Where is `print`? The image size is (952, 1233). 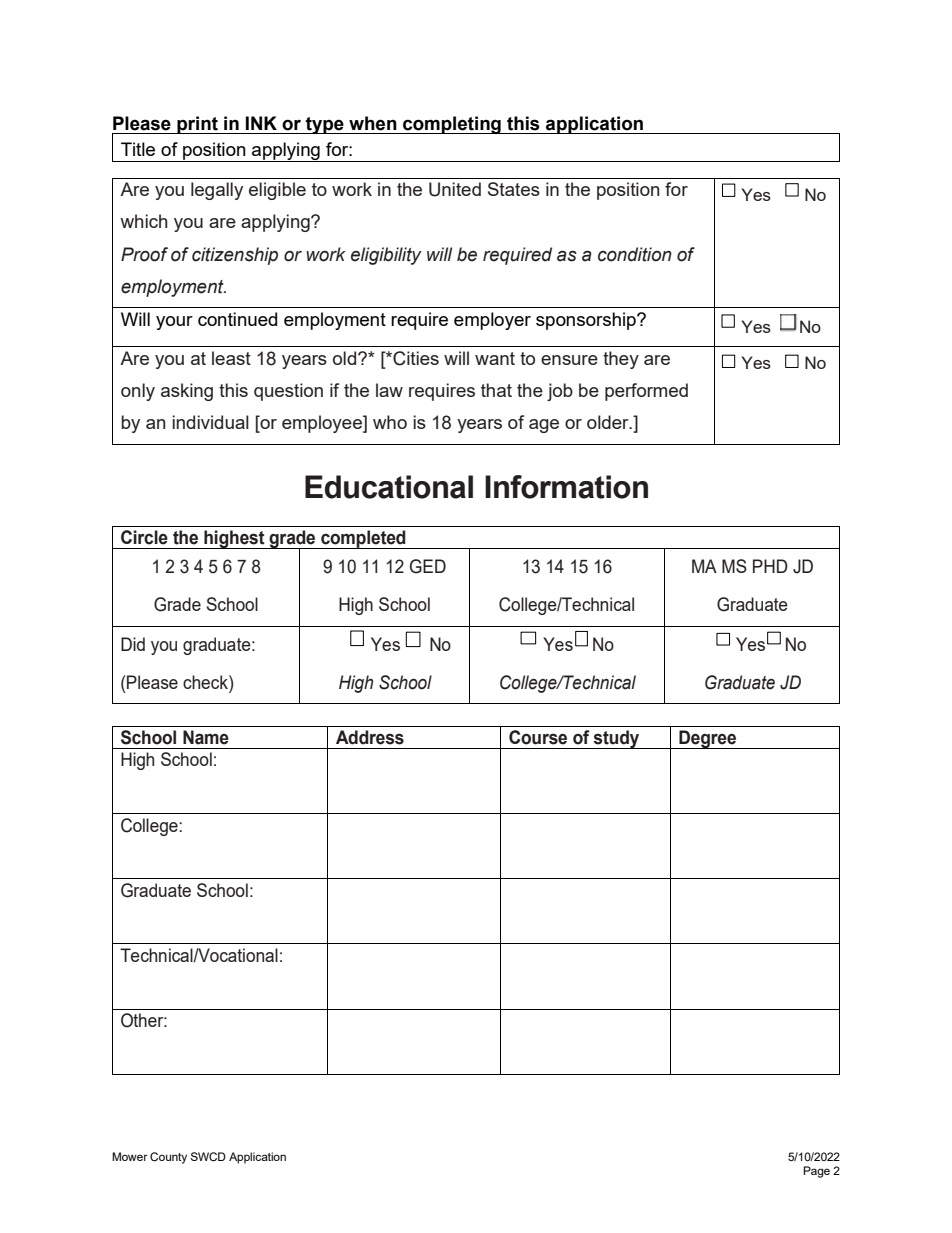
print is located at coordinates (197, 125).
